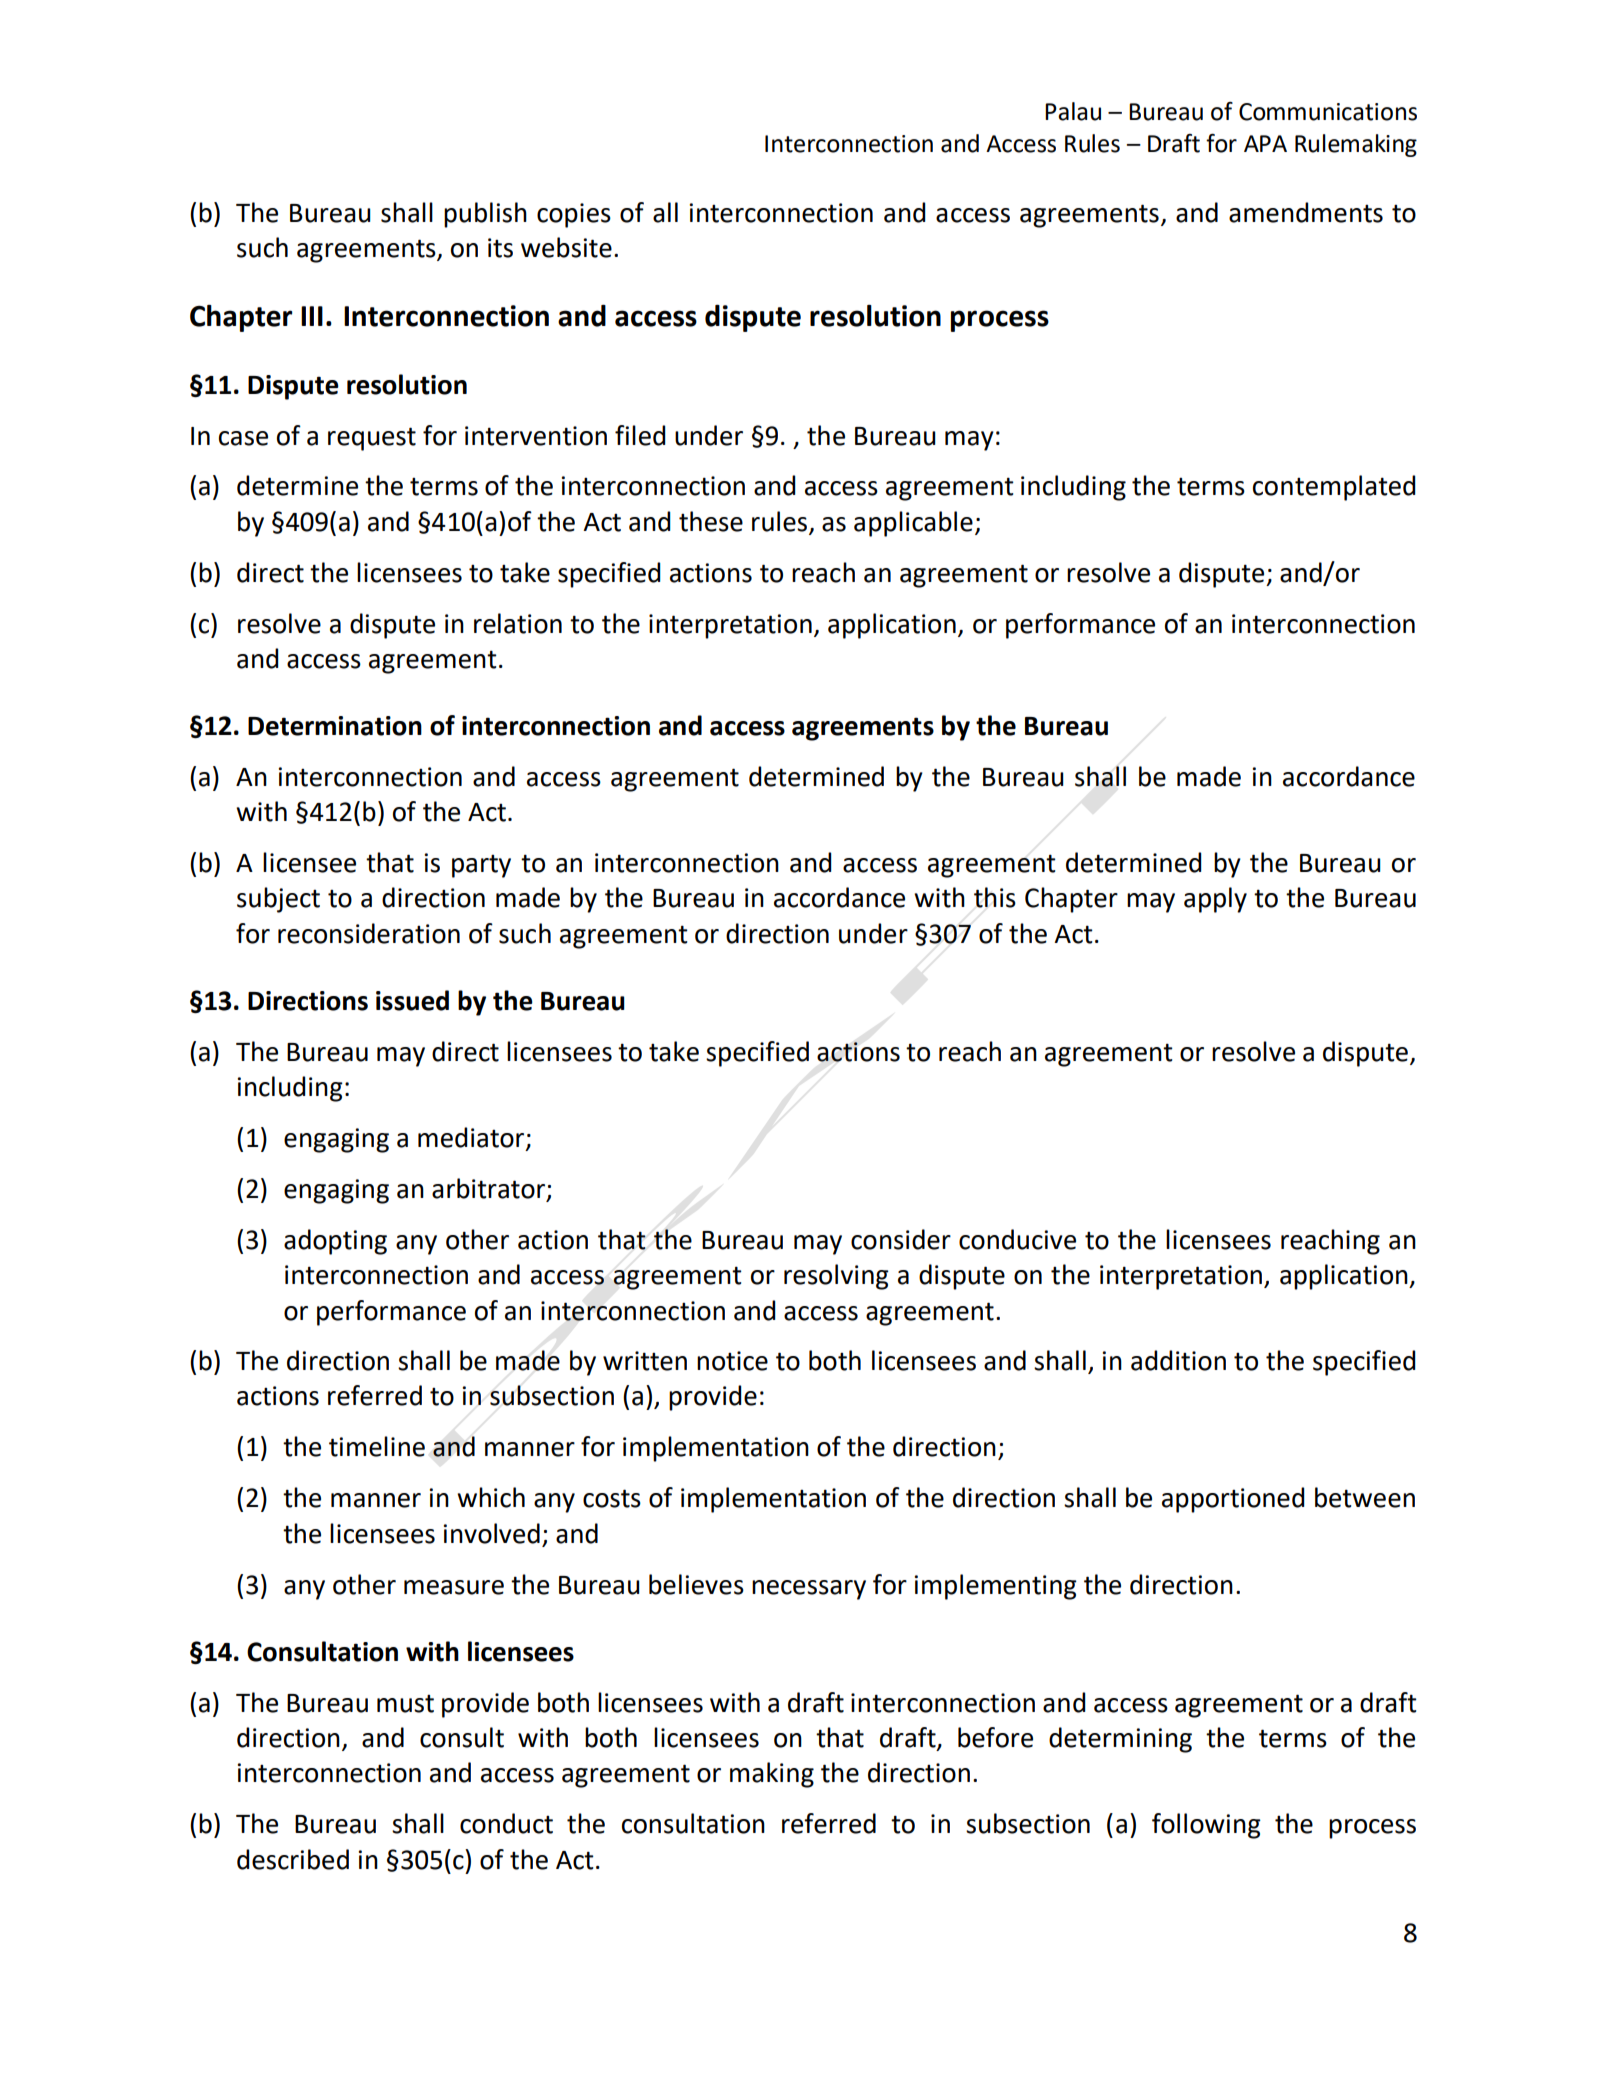 This document has height=2079, width=1606. Describe the element at coordinates (995, 1737) in the document. I see `before` at that location.
